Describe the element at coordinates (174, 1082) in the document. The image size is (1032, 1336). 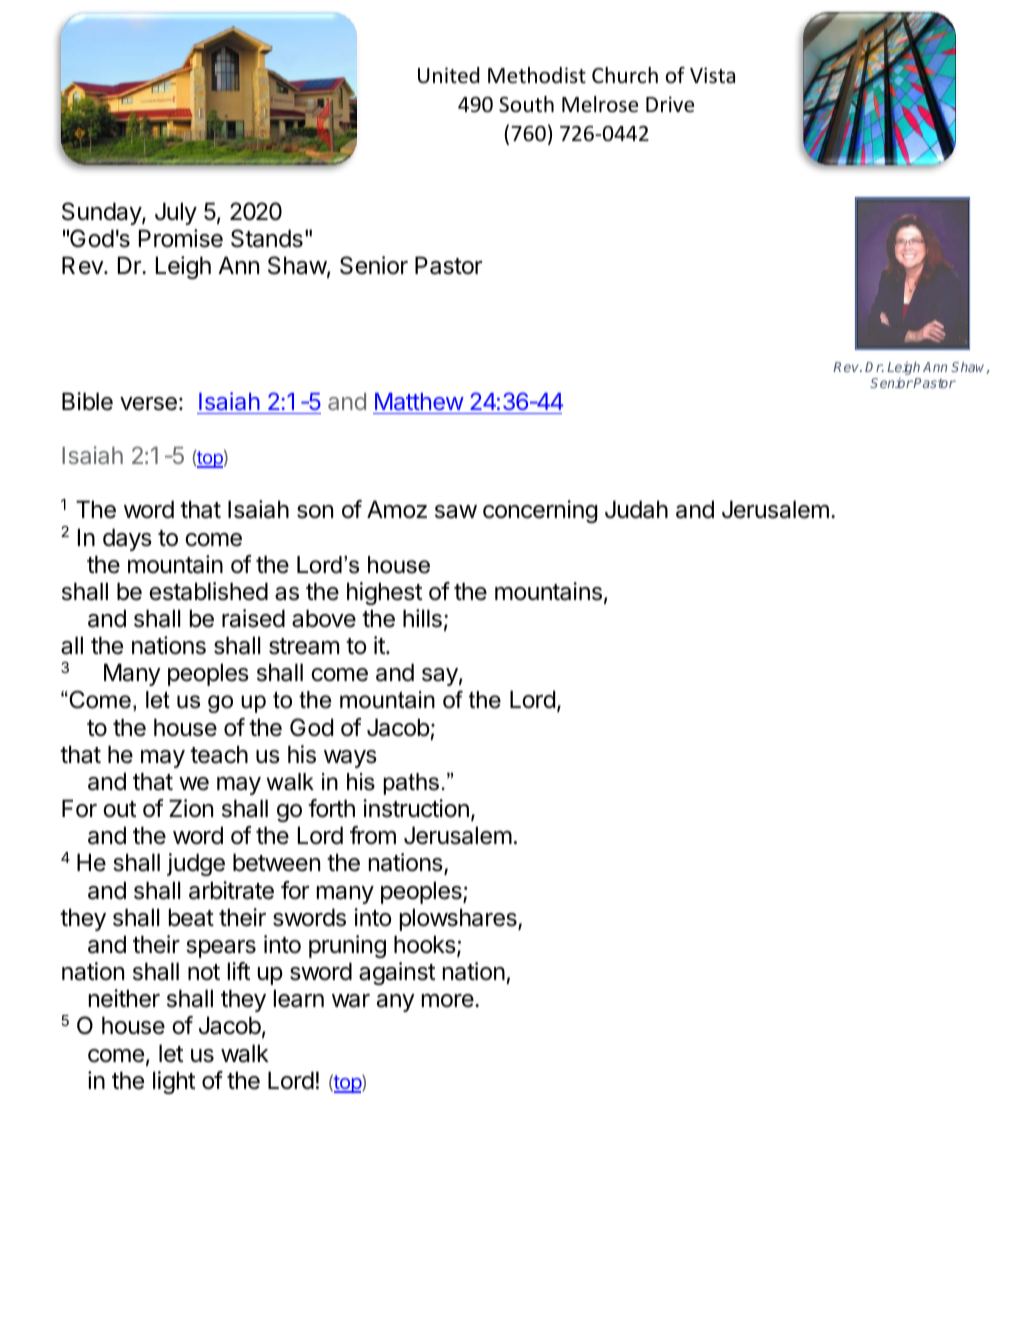
I see `light` at that location.
